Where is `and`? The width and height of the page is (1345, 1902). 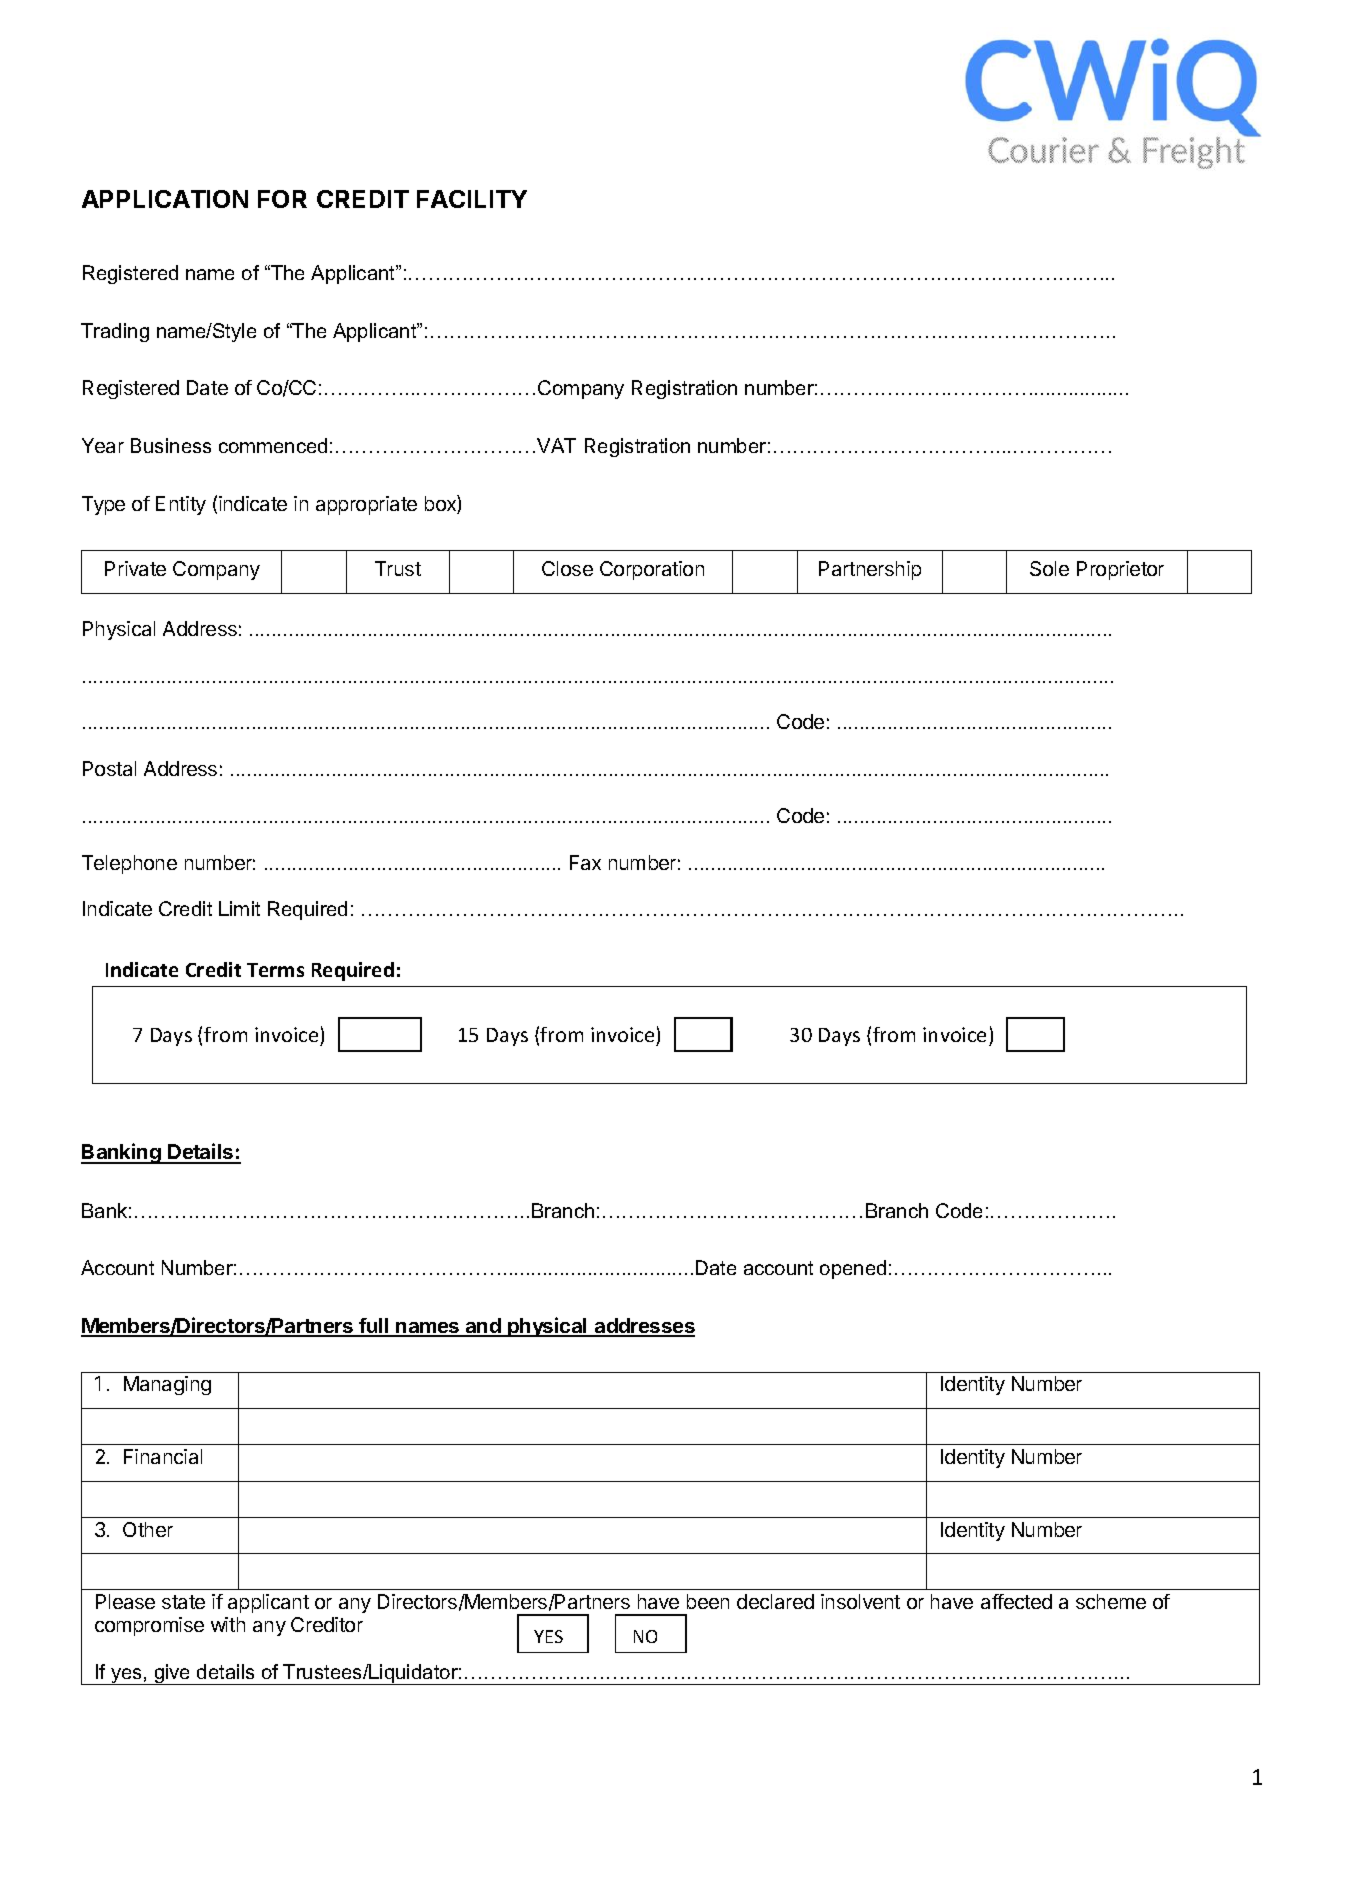 and is located at coordinates (483, 1327).
